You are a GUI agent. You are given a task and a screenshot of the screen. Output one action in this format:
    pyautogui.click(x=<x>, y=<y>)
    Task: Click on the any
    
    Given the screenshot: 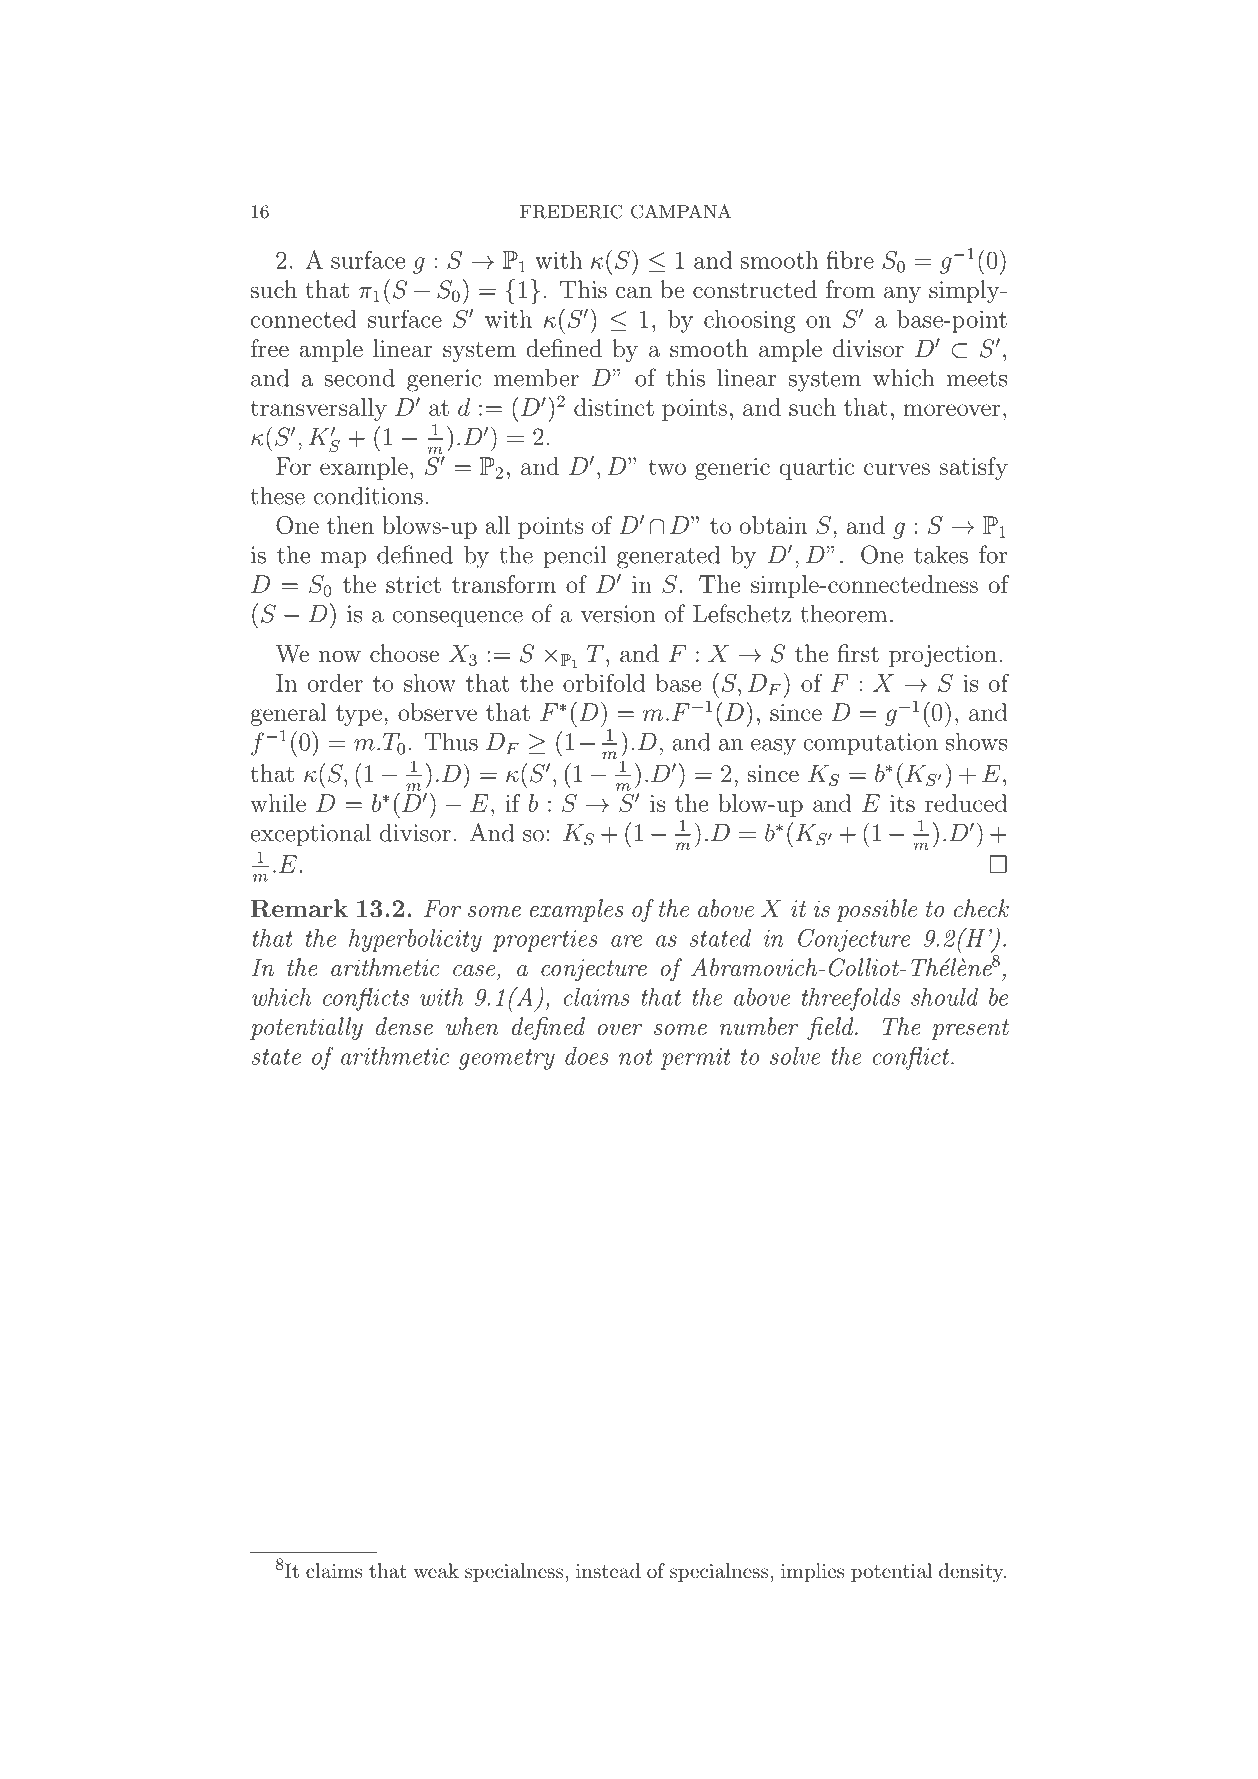 What is the action you would take?
    pyautogui.click(x=902, y=294)
